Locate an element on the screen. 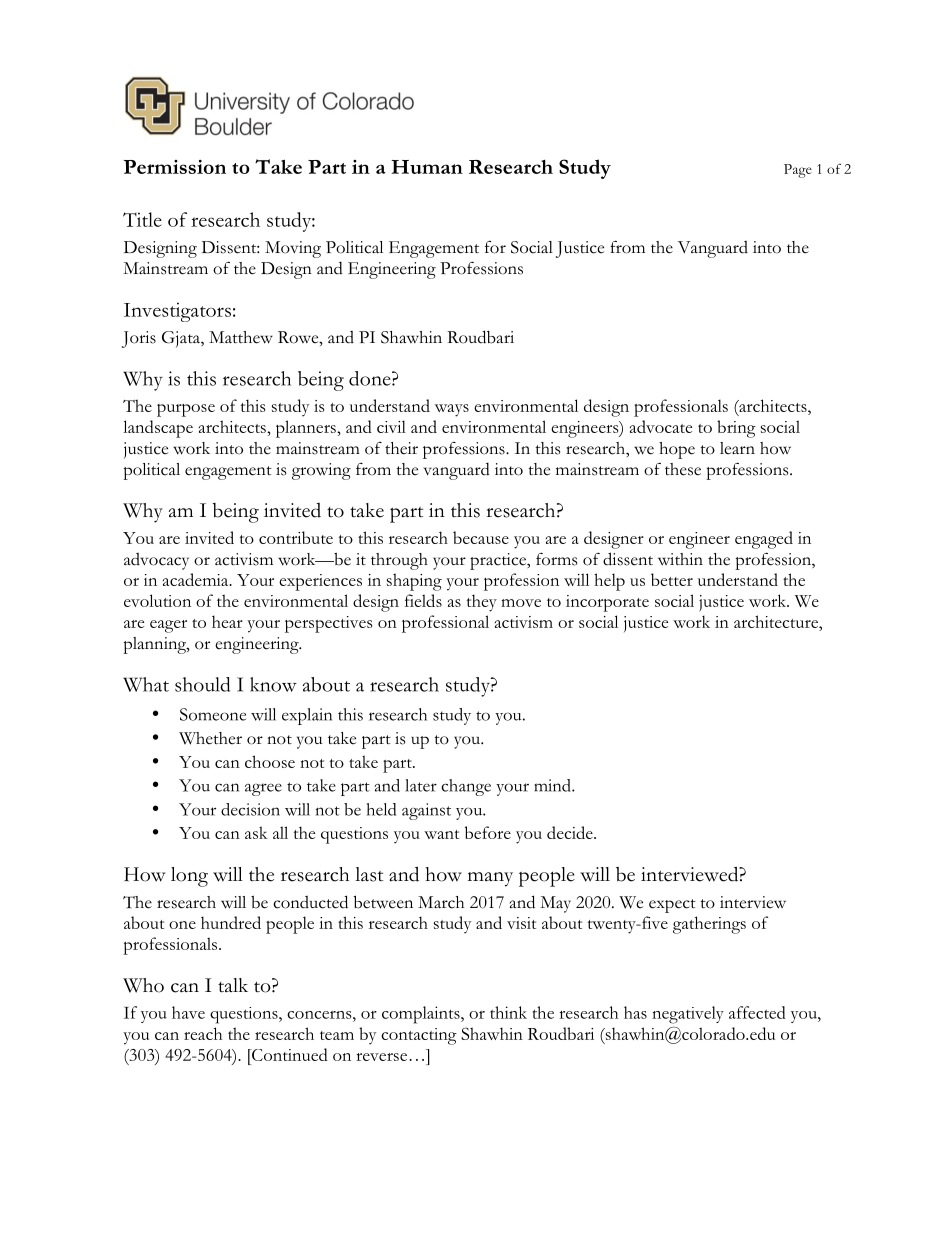  architecture is located at coordinates (777, 621).
